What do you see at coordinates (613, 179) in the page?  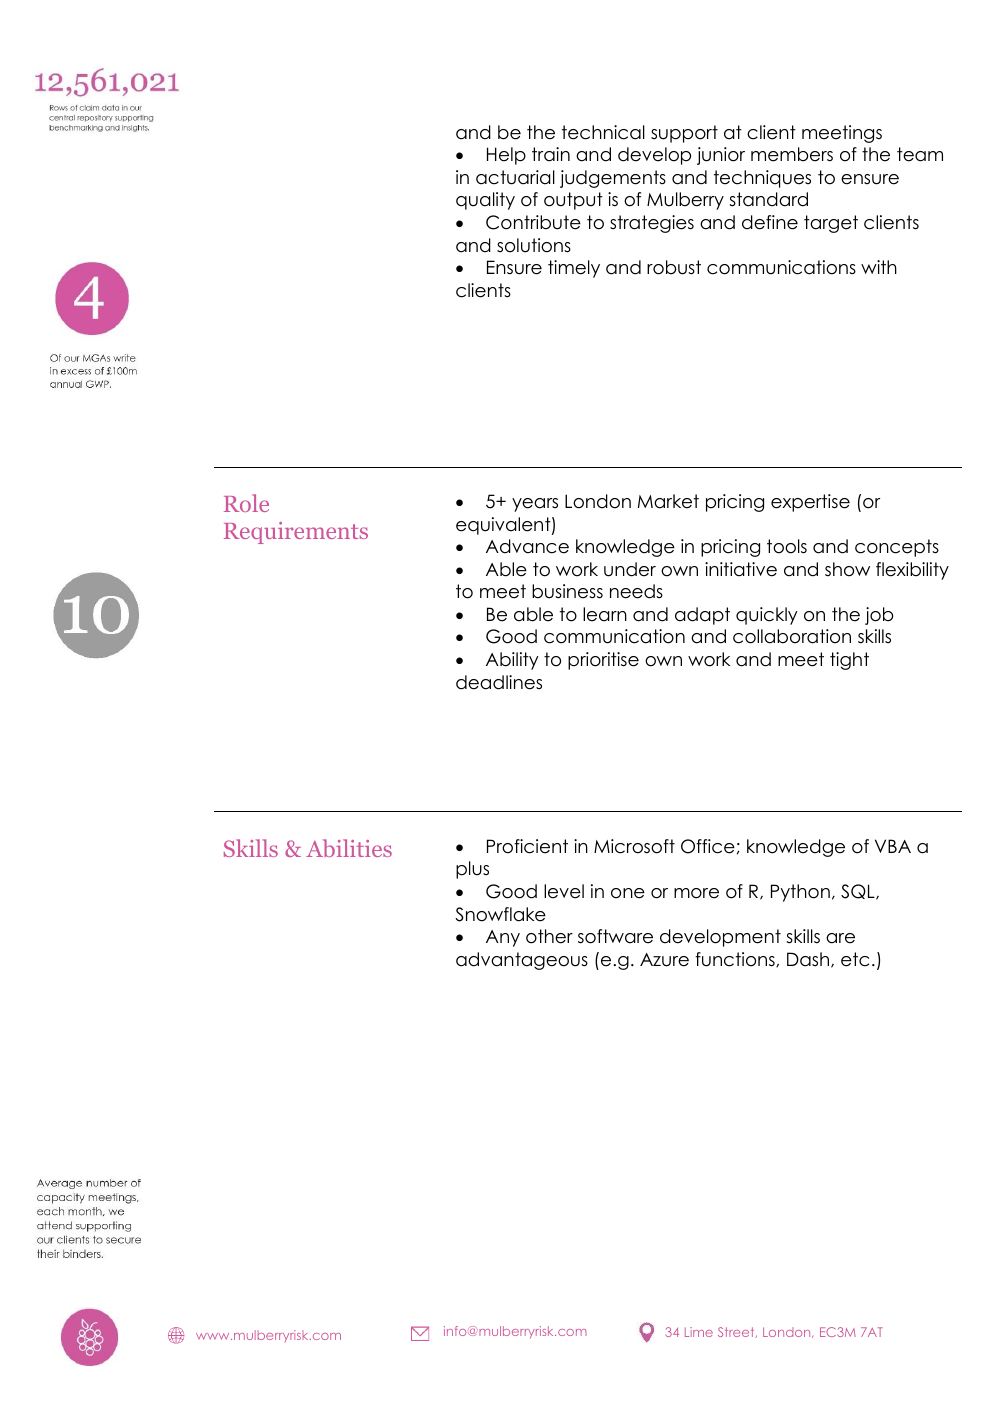 I see `judgements` at bounding box center [613, 179].
